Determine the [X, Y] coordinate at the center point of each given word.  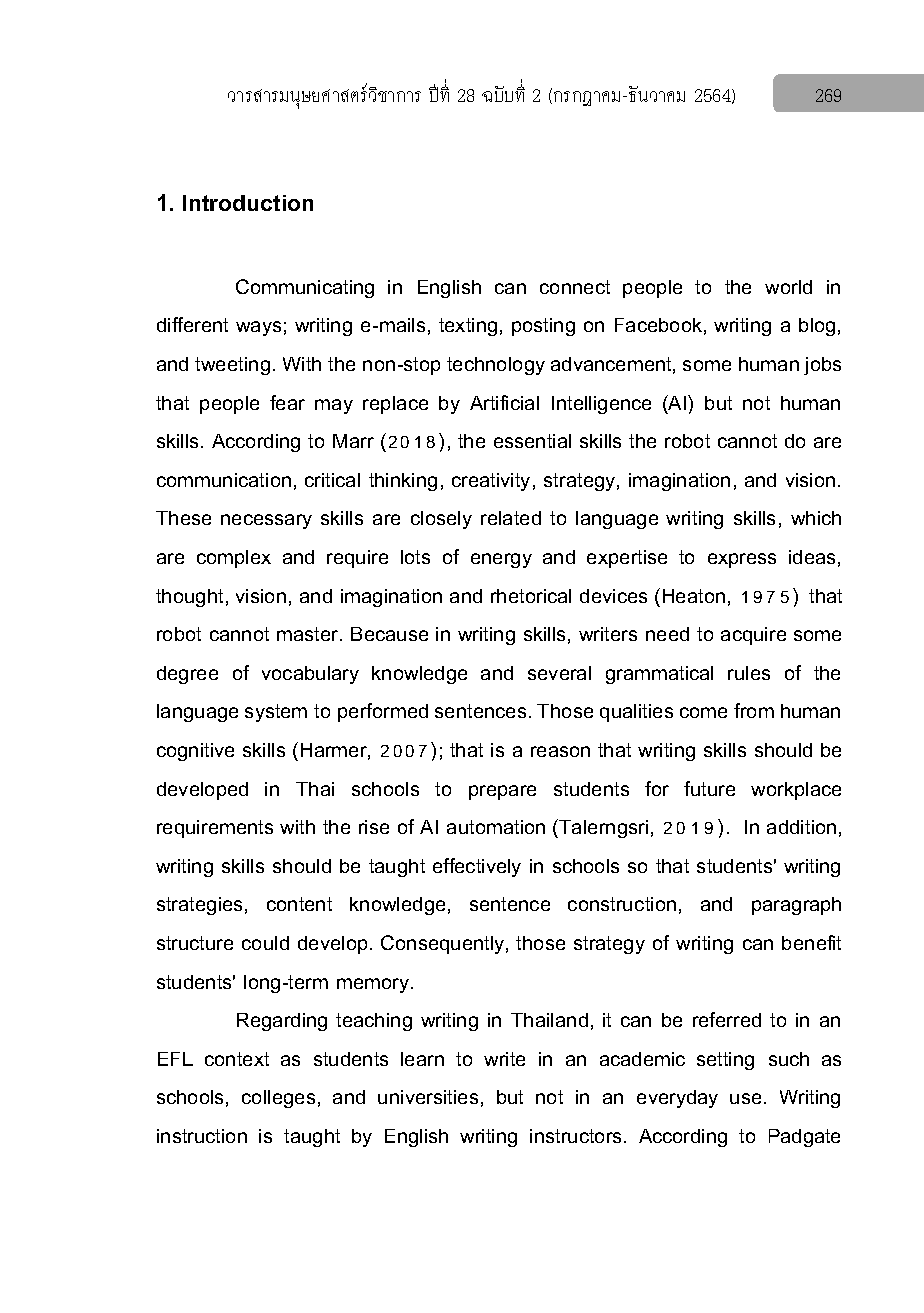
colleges [278, 1099]
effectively [477, 867]
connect [575, 287]
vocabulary [310, 675]
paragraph [796, 906]
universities [428, 1097]
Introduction [248, 203]
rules [749, 673]
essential [532, 441]
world [788, 287]
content [299, 904]
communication [224, 480]
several [559, 673]
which [816, 518]
